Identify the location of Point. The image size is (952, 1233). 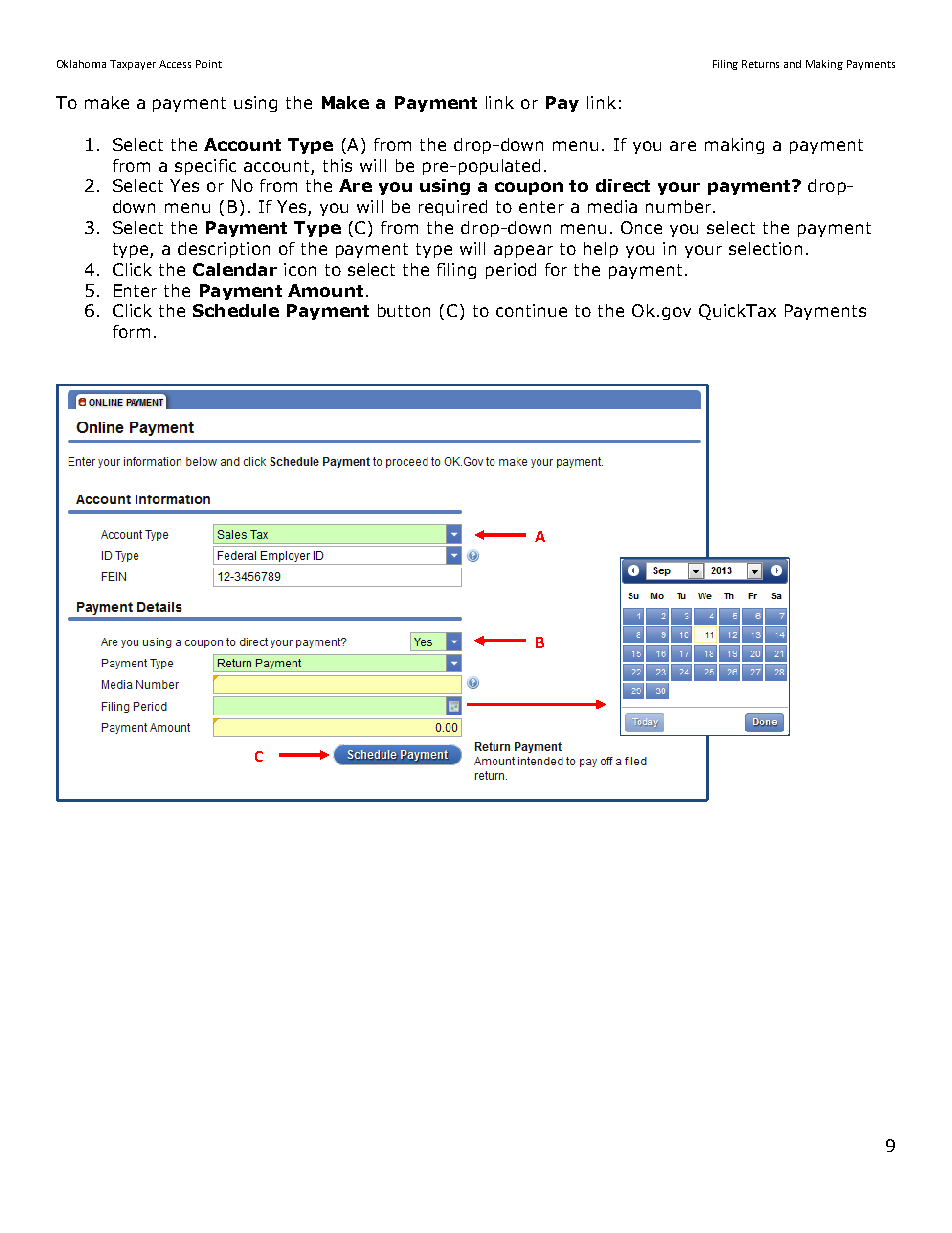
(209, 64).
